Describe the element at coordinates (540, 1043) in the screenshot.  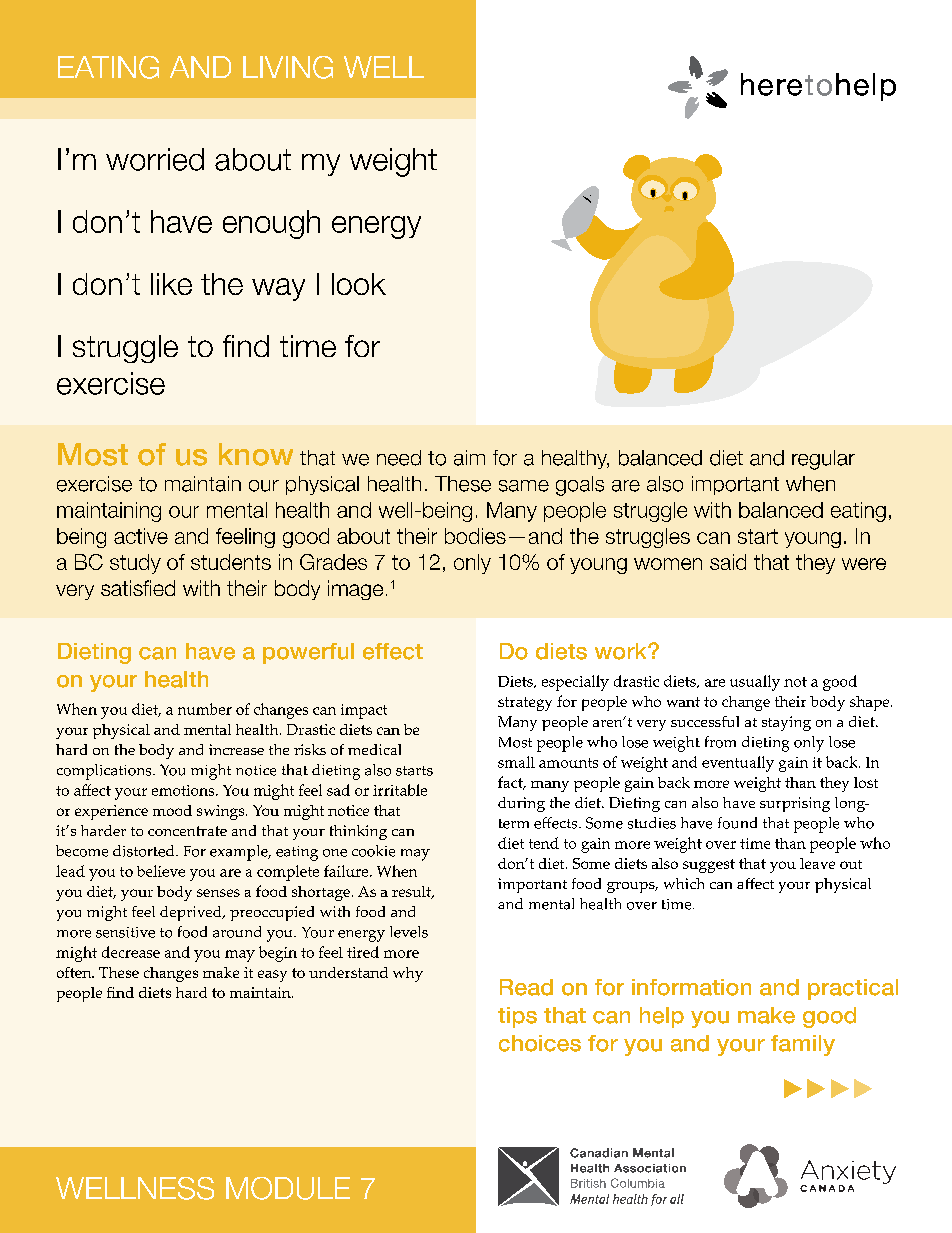
I see `choices` at that location.
